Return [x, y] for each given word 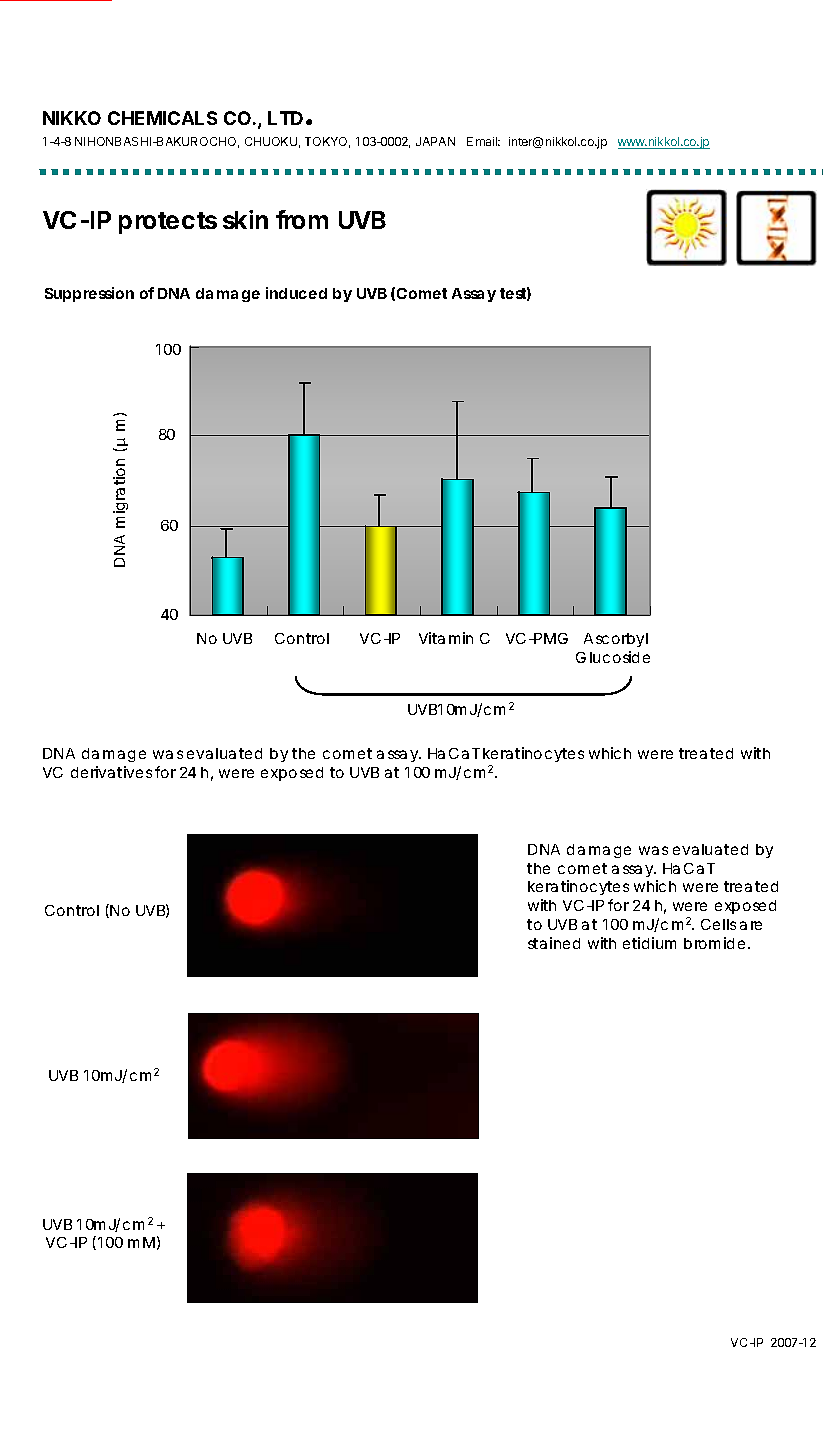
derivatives [111, 772]
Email [483, 141]
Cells [718, 924]
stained [554, 943]
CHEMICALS [162, 118]
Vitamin [446, 638]
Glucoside [613, 657]
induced [296, 293]
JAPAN [435, 141]
